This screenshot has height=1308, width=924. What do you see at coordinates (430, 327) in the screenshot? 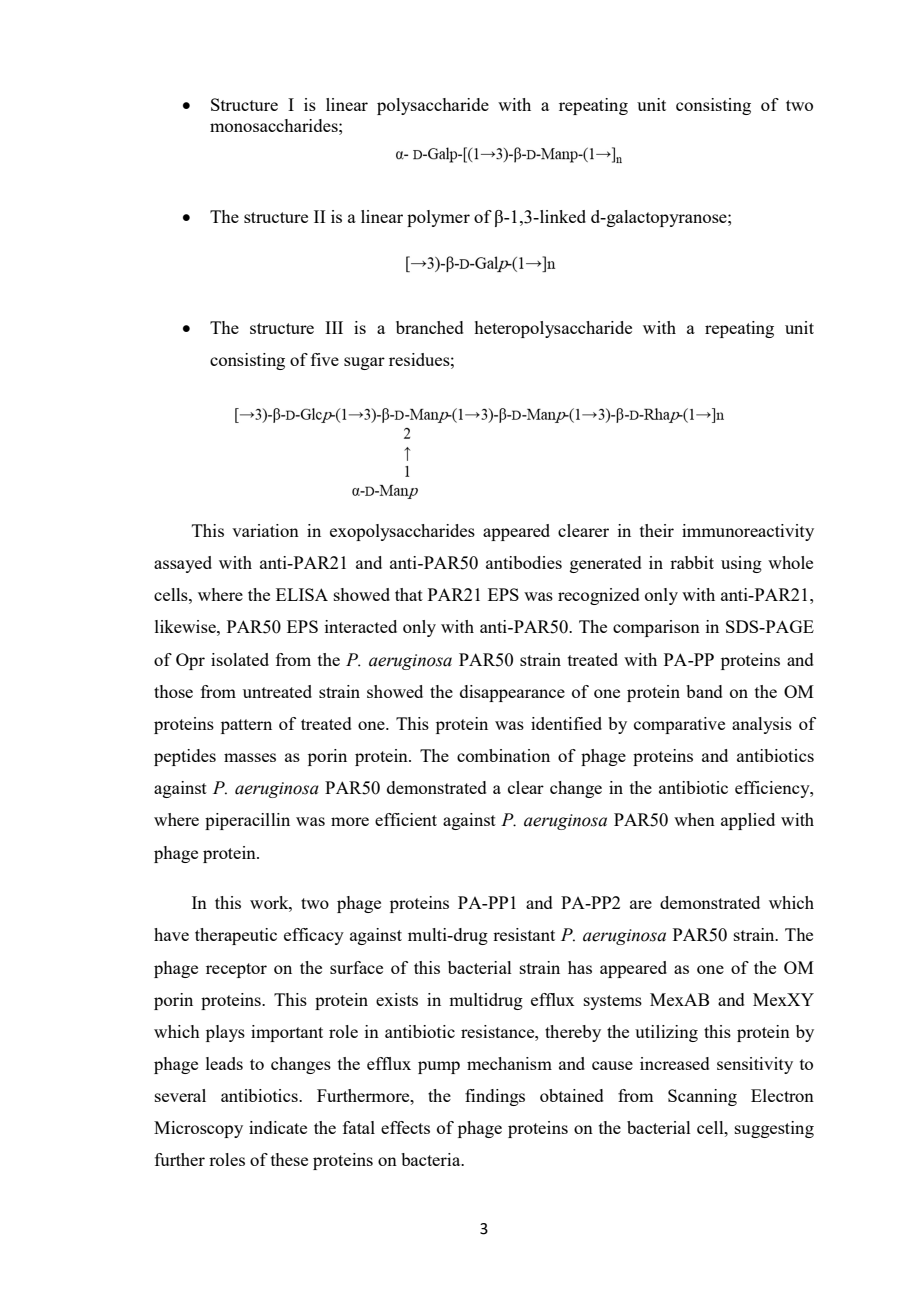
I see `branched` at bounding box center [430, 327].
